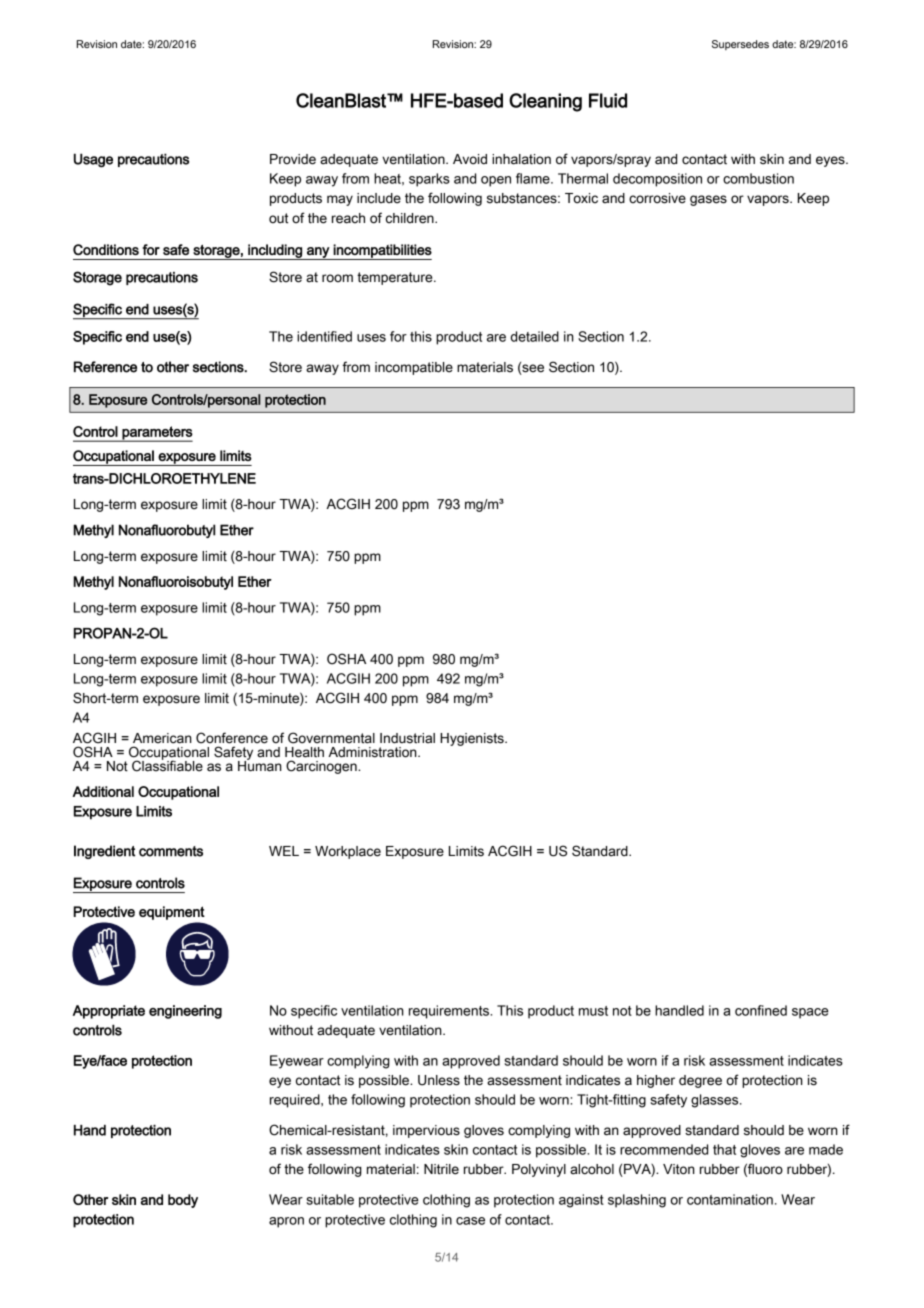 Image resolution: width=924 pixels, height=1308 pixels. Describe the element at coordinates (708, 200) in the screenshot. I see `gases` at that location.
